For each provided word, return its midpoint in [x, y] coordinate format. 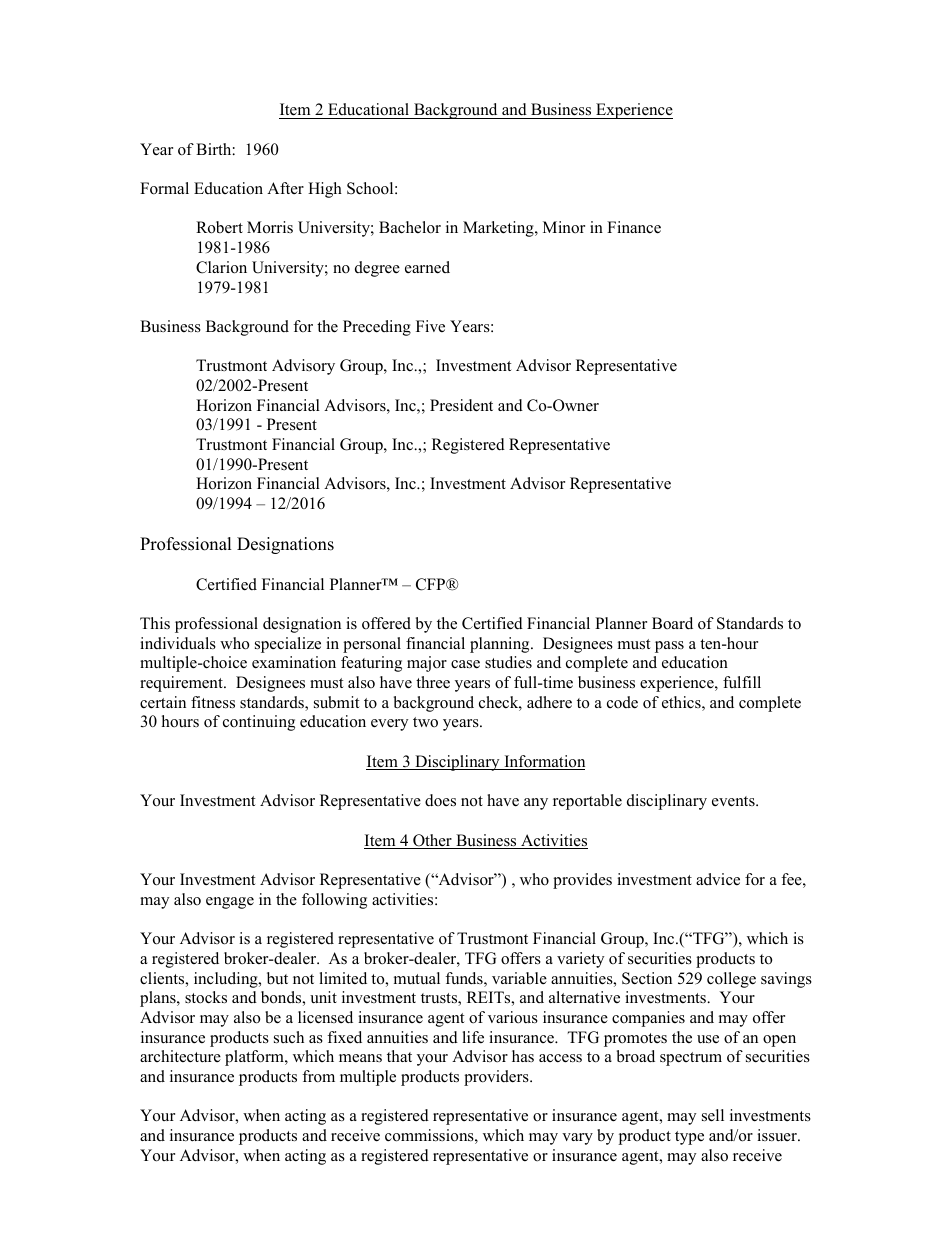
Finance [634, 227]
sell [713, 1115]
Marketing [499, 229]
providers [497, 1078]
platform [255, 1058]
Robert [219, 227]
